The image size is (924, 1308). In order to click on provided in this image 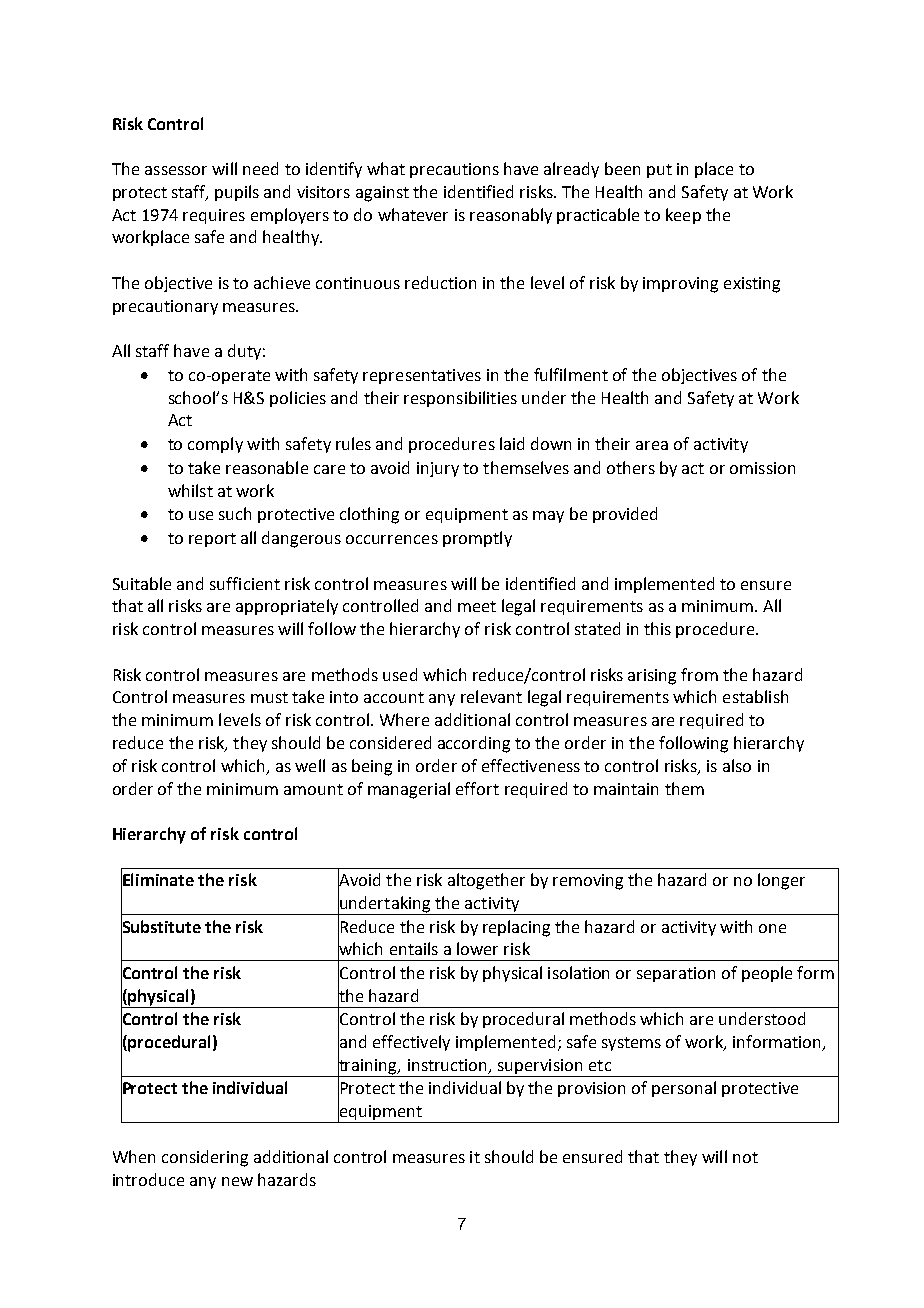, I will do `click(625, 515)`.
